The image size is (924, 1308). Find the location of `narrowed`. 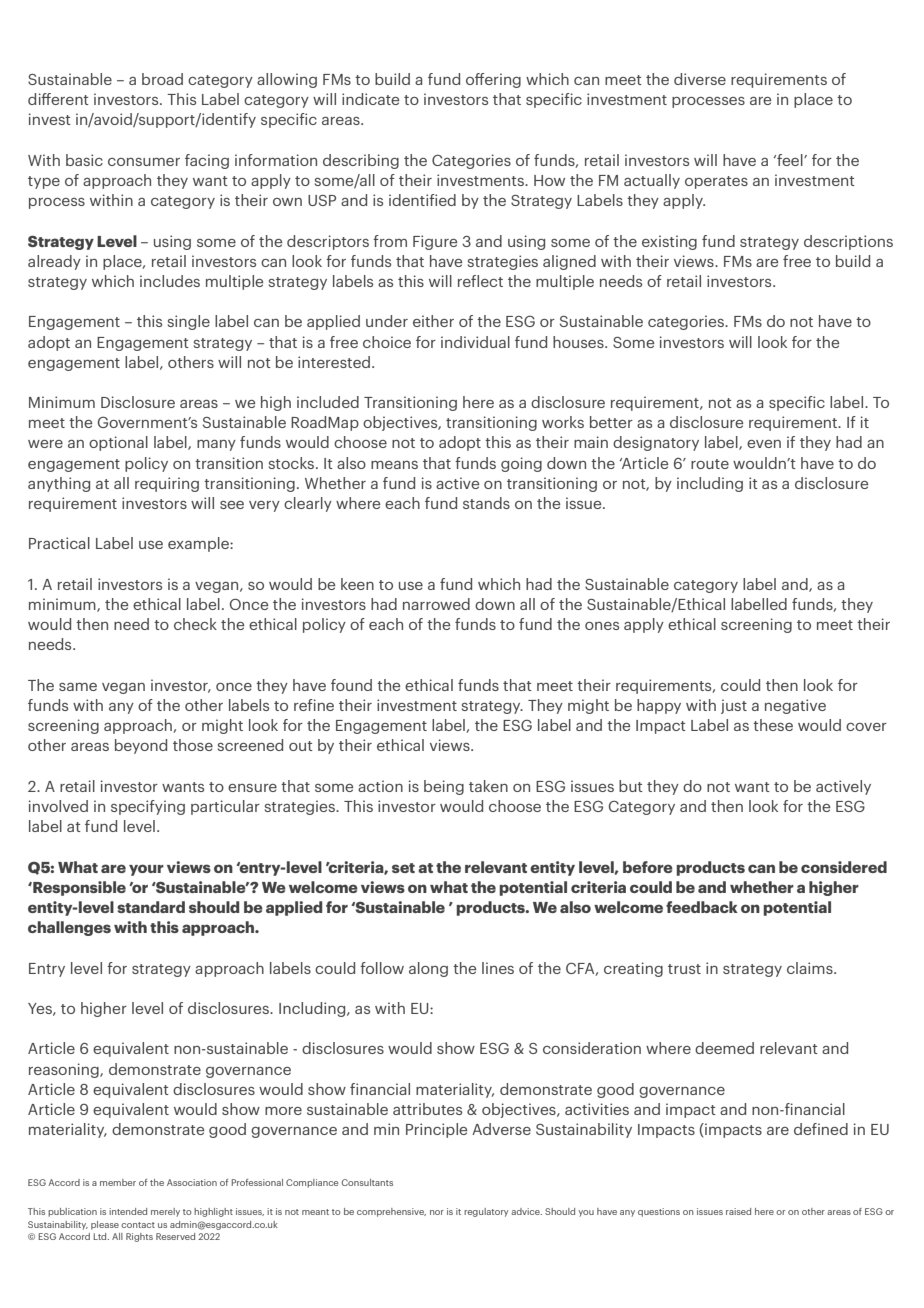

narrowed is located at coordinates (436, 604).
